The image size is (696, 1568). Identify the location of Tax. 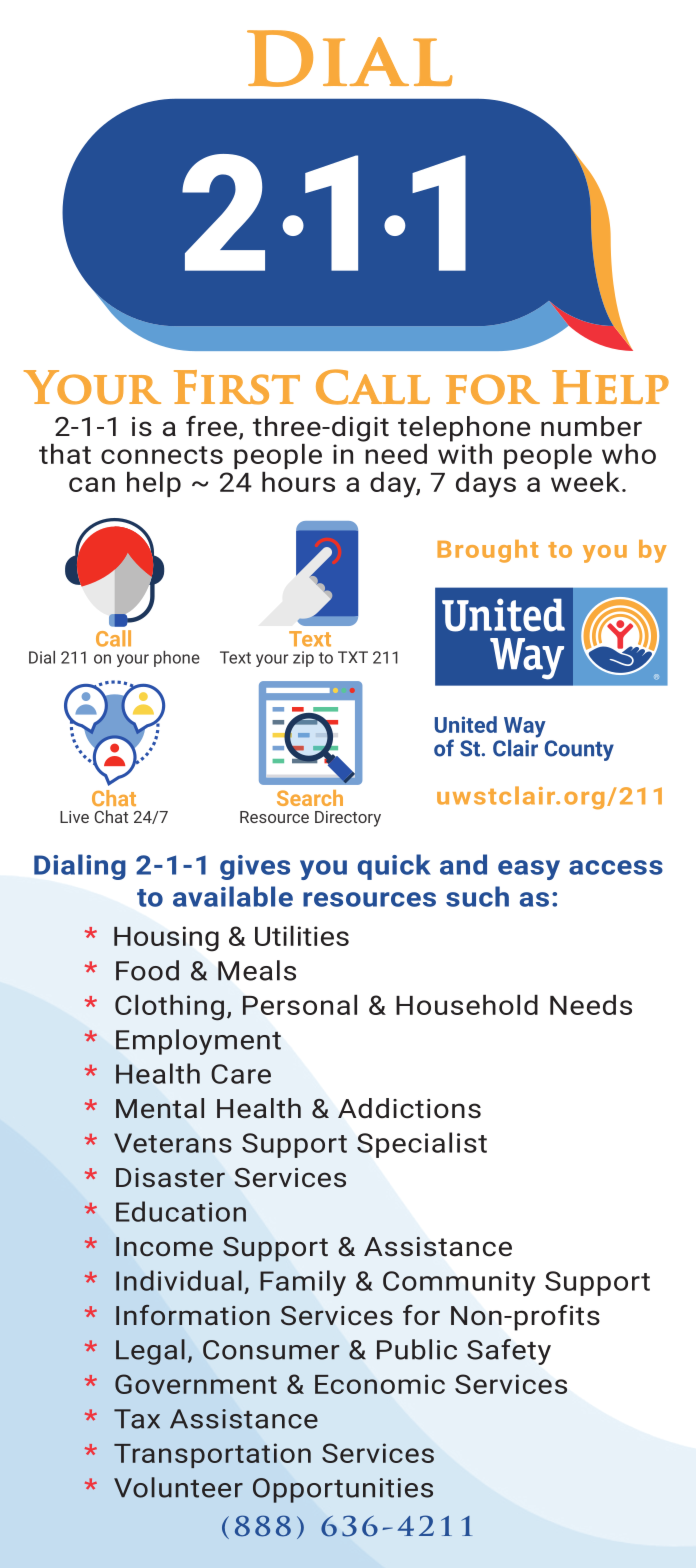
(137, 1419).
